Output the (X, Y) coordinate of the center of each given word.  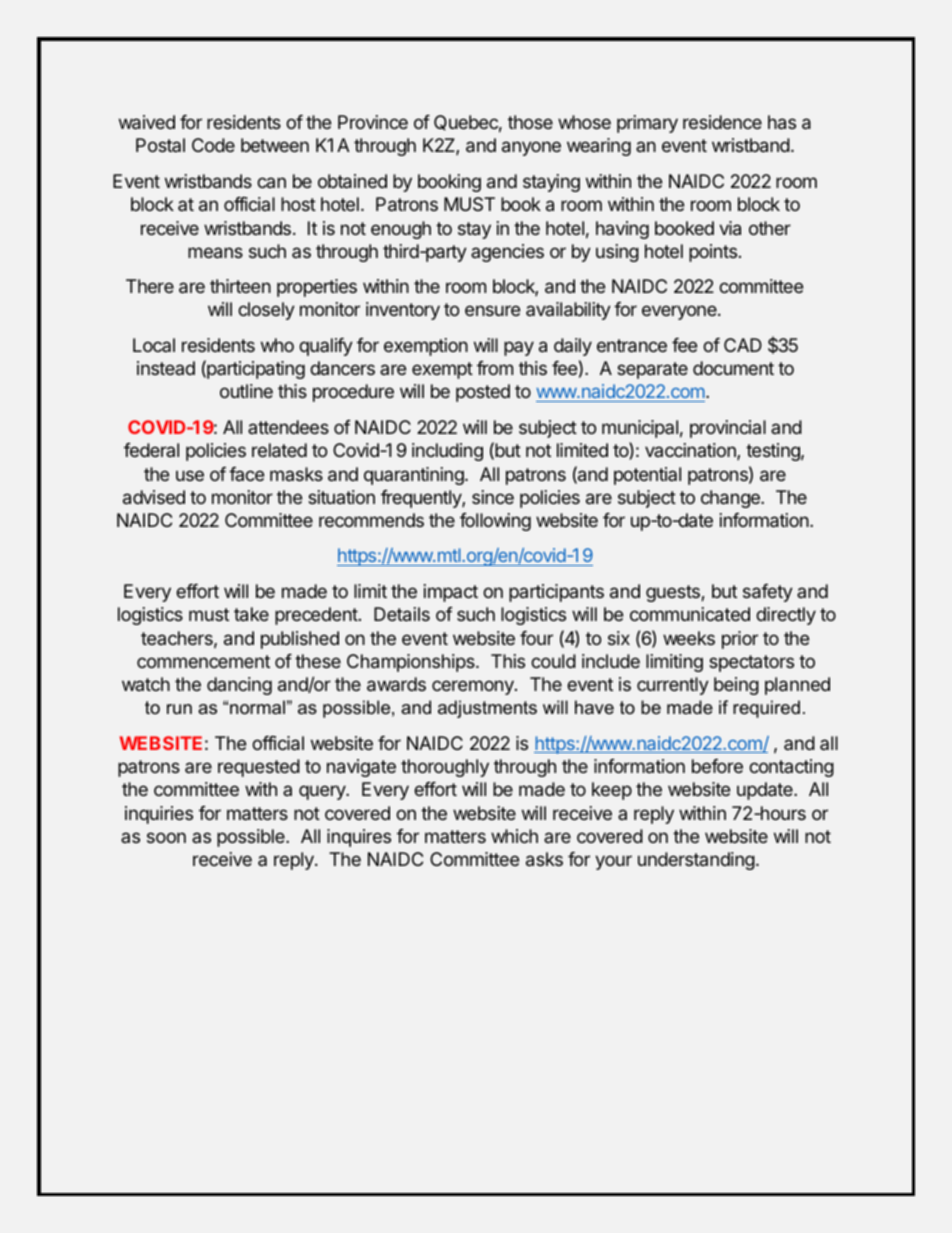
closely (266, 311)
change (731, 499)
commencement (203, 661)
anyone (531, 148)
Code (213, 145)
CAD (743, 345)
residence (722, 122)
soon (166, 837)
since (493, 497)
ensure (492, 310)
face (246, 474)
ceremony (474, 687)
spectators (751, 663)
